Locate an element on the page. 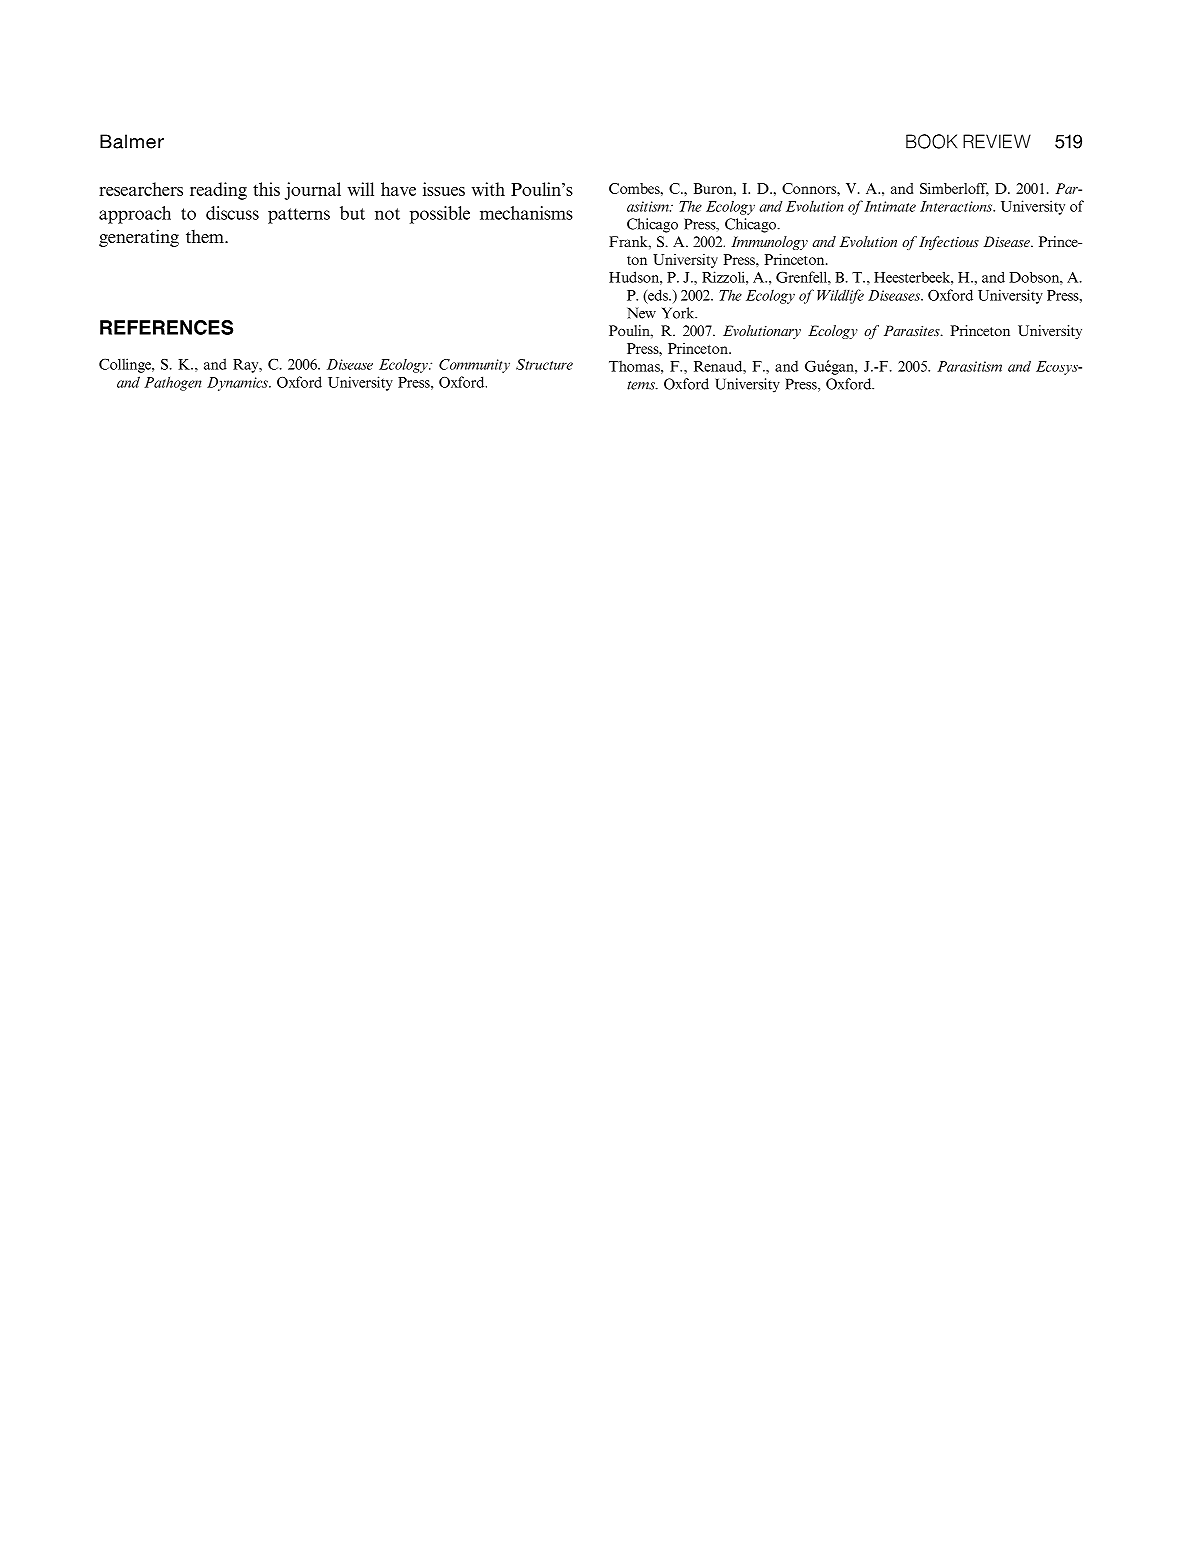 The image size is (1178, 1553). them is located at coordinates (206, 236).
